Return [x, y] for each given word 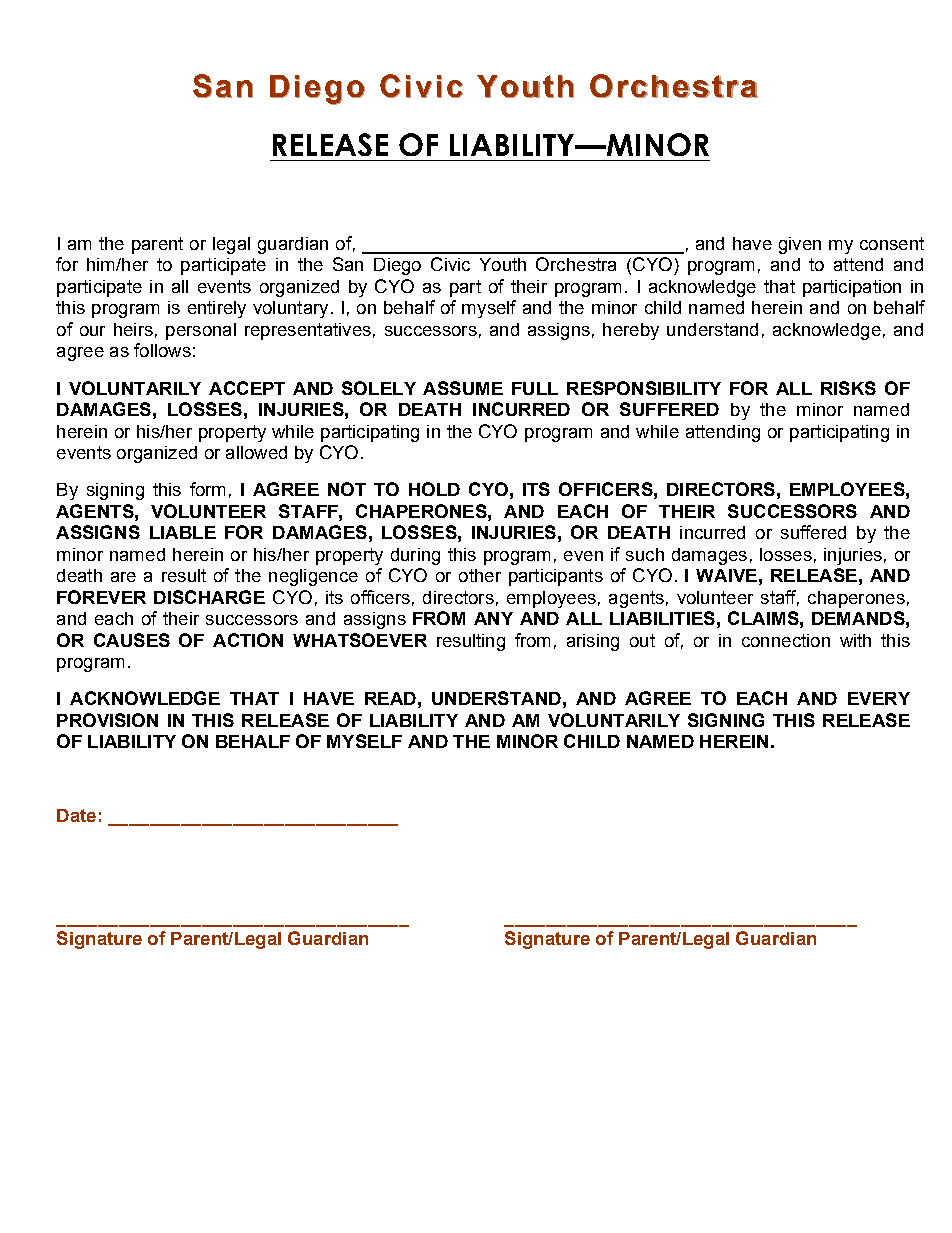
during [415, 556]
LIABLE [183, 532]
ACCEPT [247, 388]
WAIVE [726, 575]
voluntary [290, 309]
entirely [217, 309]
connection [786, 640]
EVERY [879, 698]
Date [76, 815]
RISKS [848, 388]
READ [390, 698]
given [800, 245]
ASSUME [463, 388]
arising [593, 642]
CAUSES [132, 640]
